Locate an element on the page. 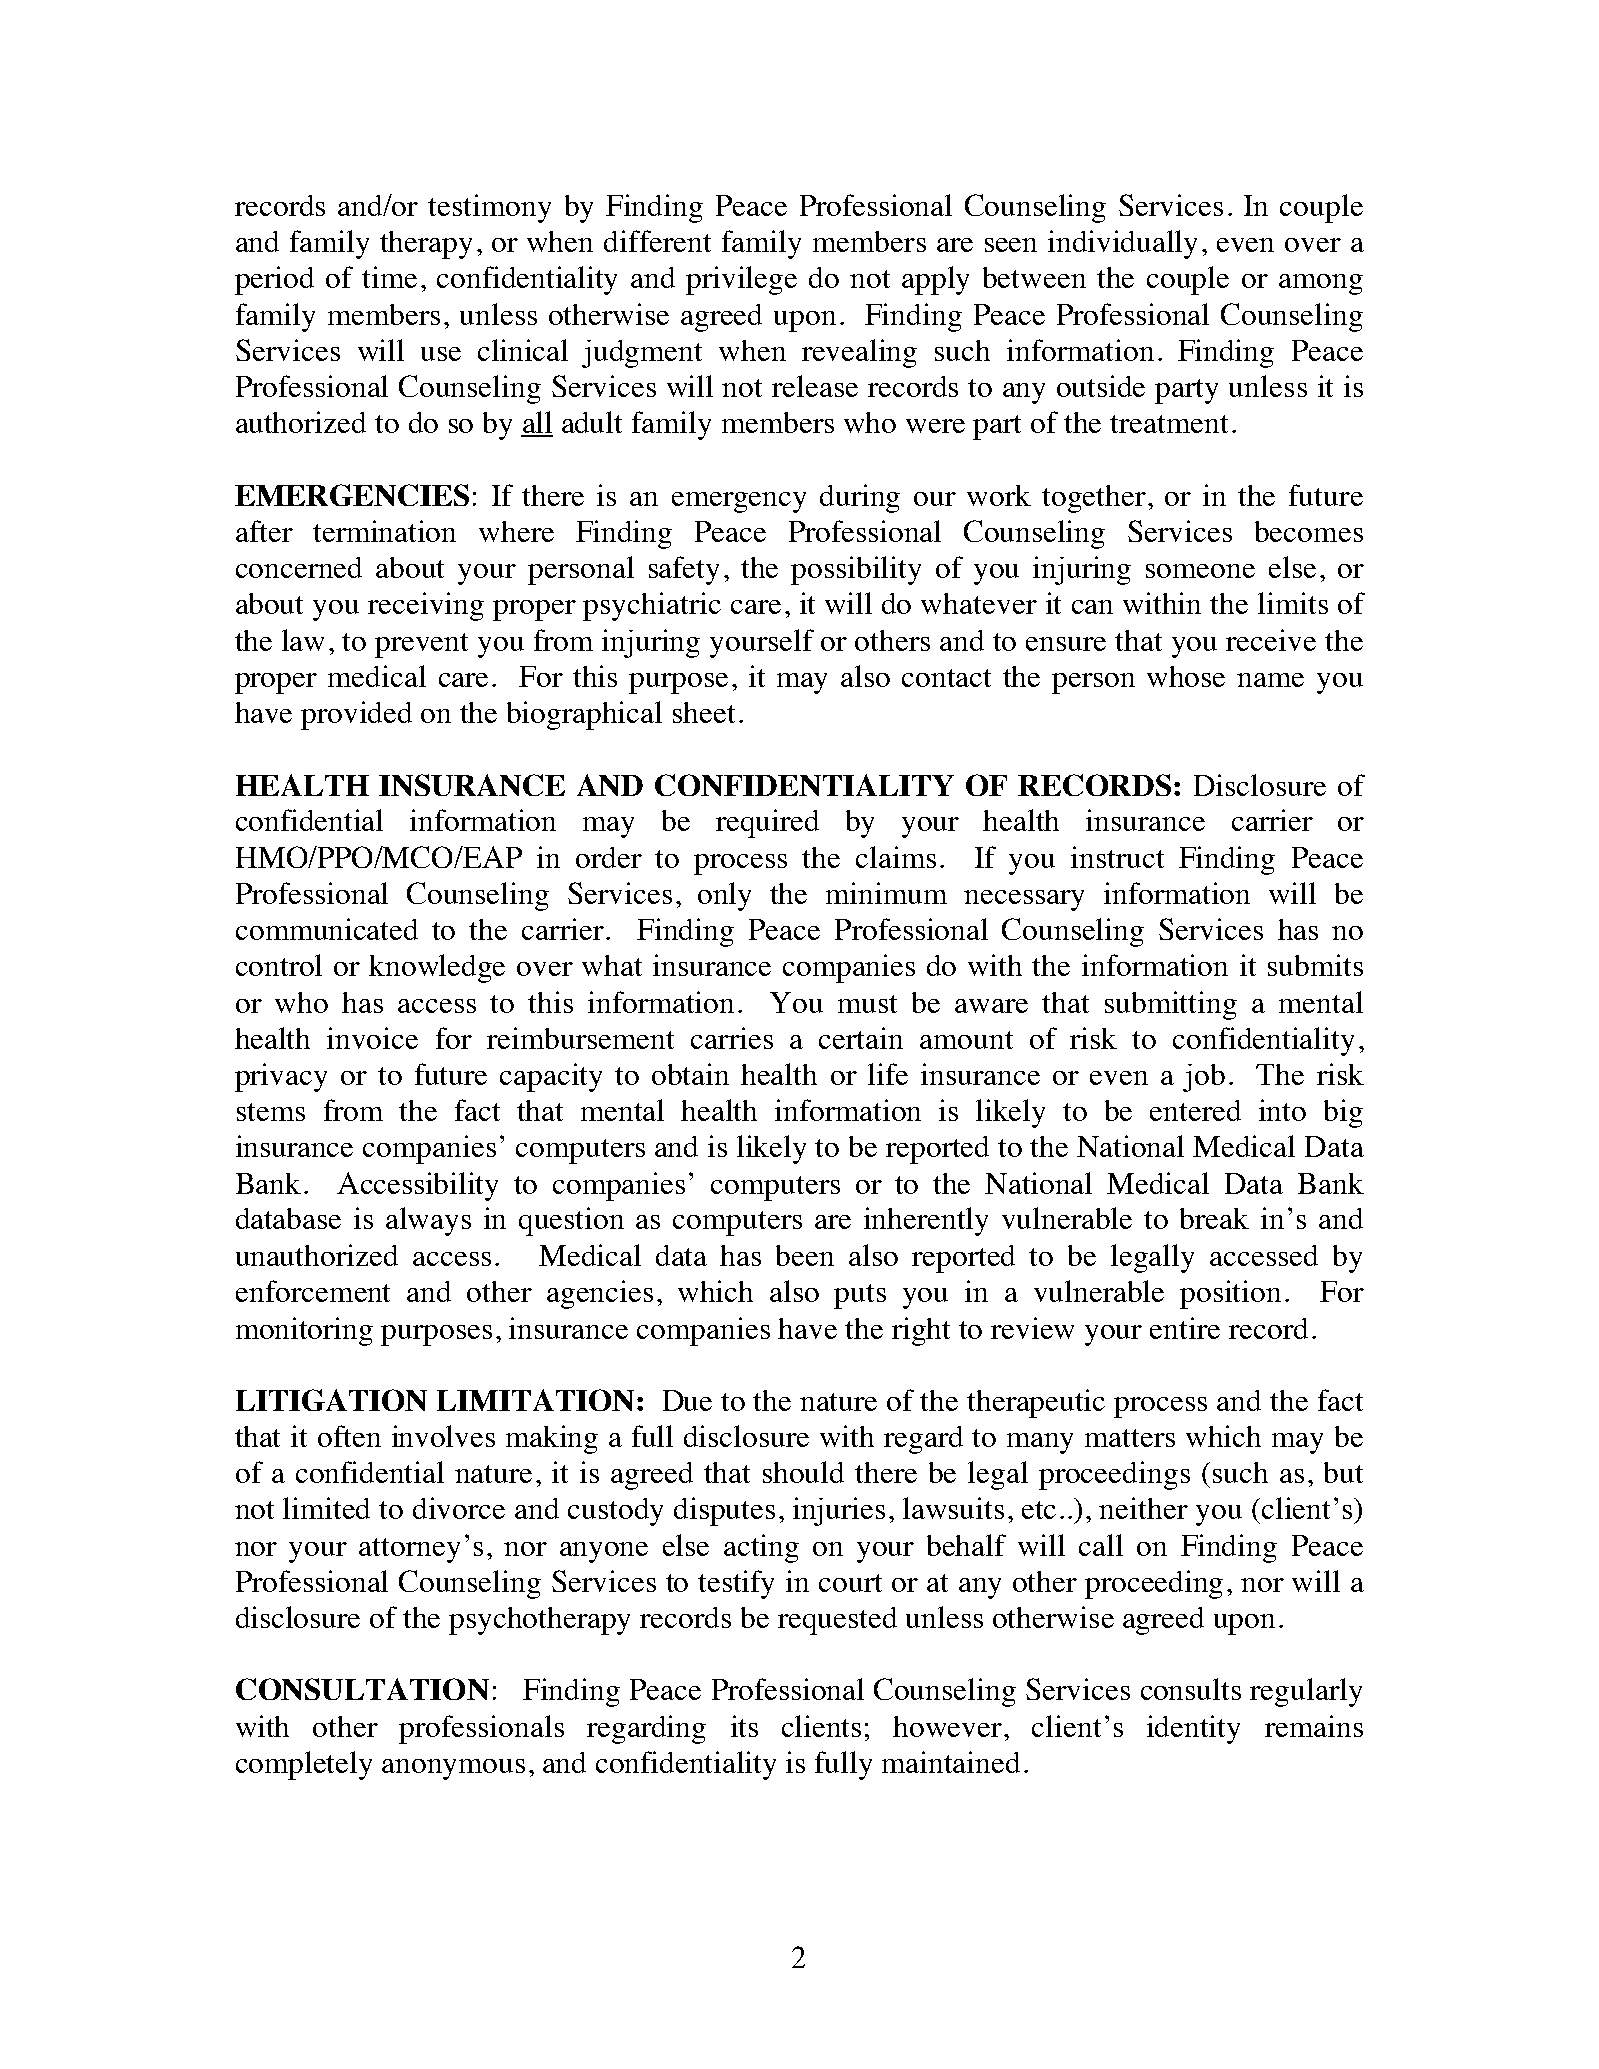  provided is located at coordinates (356, 715).
